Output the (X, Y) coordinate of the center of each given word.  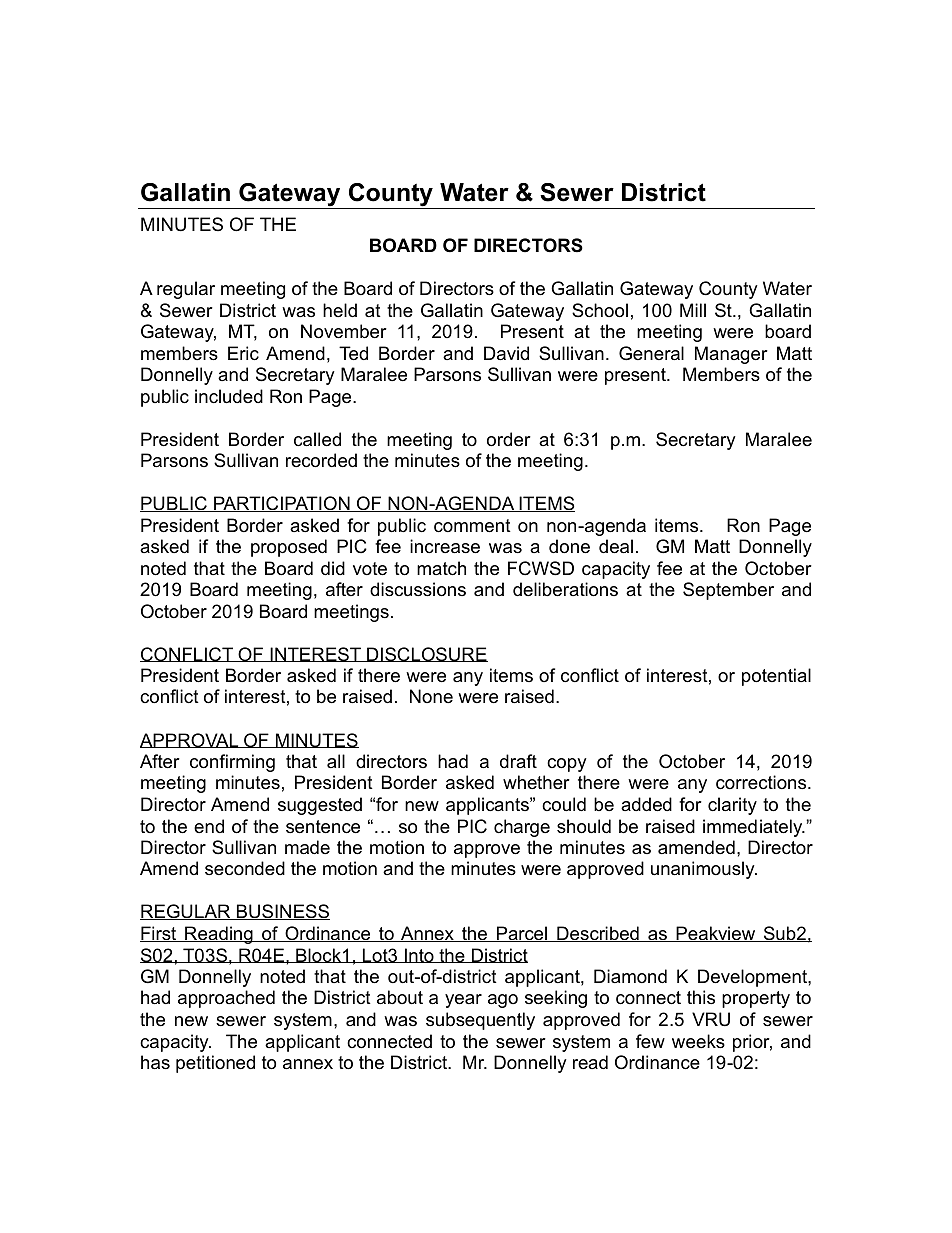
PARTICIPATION (282, 504)
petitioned (215, 1064)
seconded (245, 868)
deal (616, 546)
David (506, 353)
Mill (693, 310)
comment (472, 526)
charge (522, 828)
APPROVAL (190, 740)
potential (776, 677)
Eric (243, 353)
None (431, 696)
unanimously (704, 870)
